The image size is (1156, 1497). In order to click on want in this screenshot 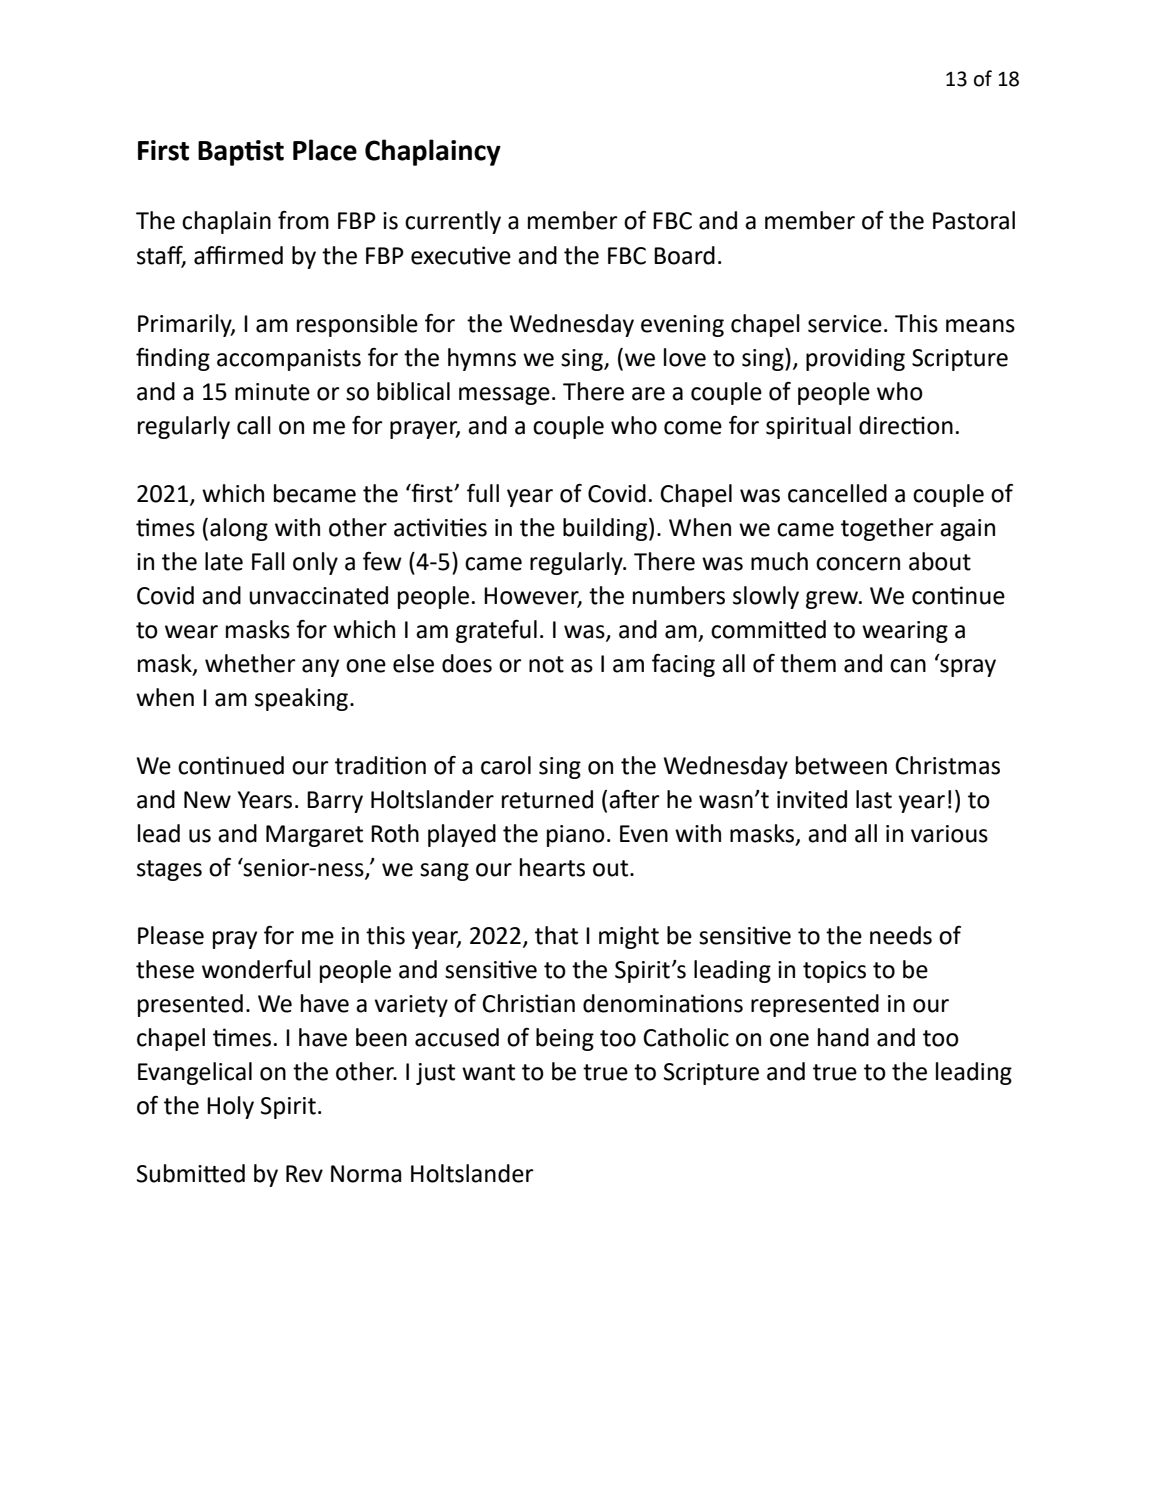, I will do `click(488, 1072)`.
